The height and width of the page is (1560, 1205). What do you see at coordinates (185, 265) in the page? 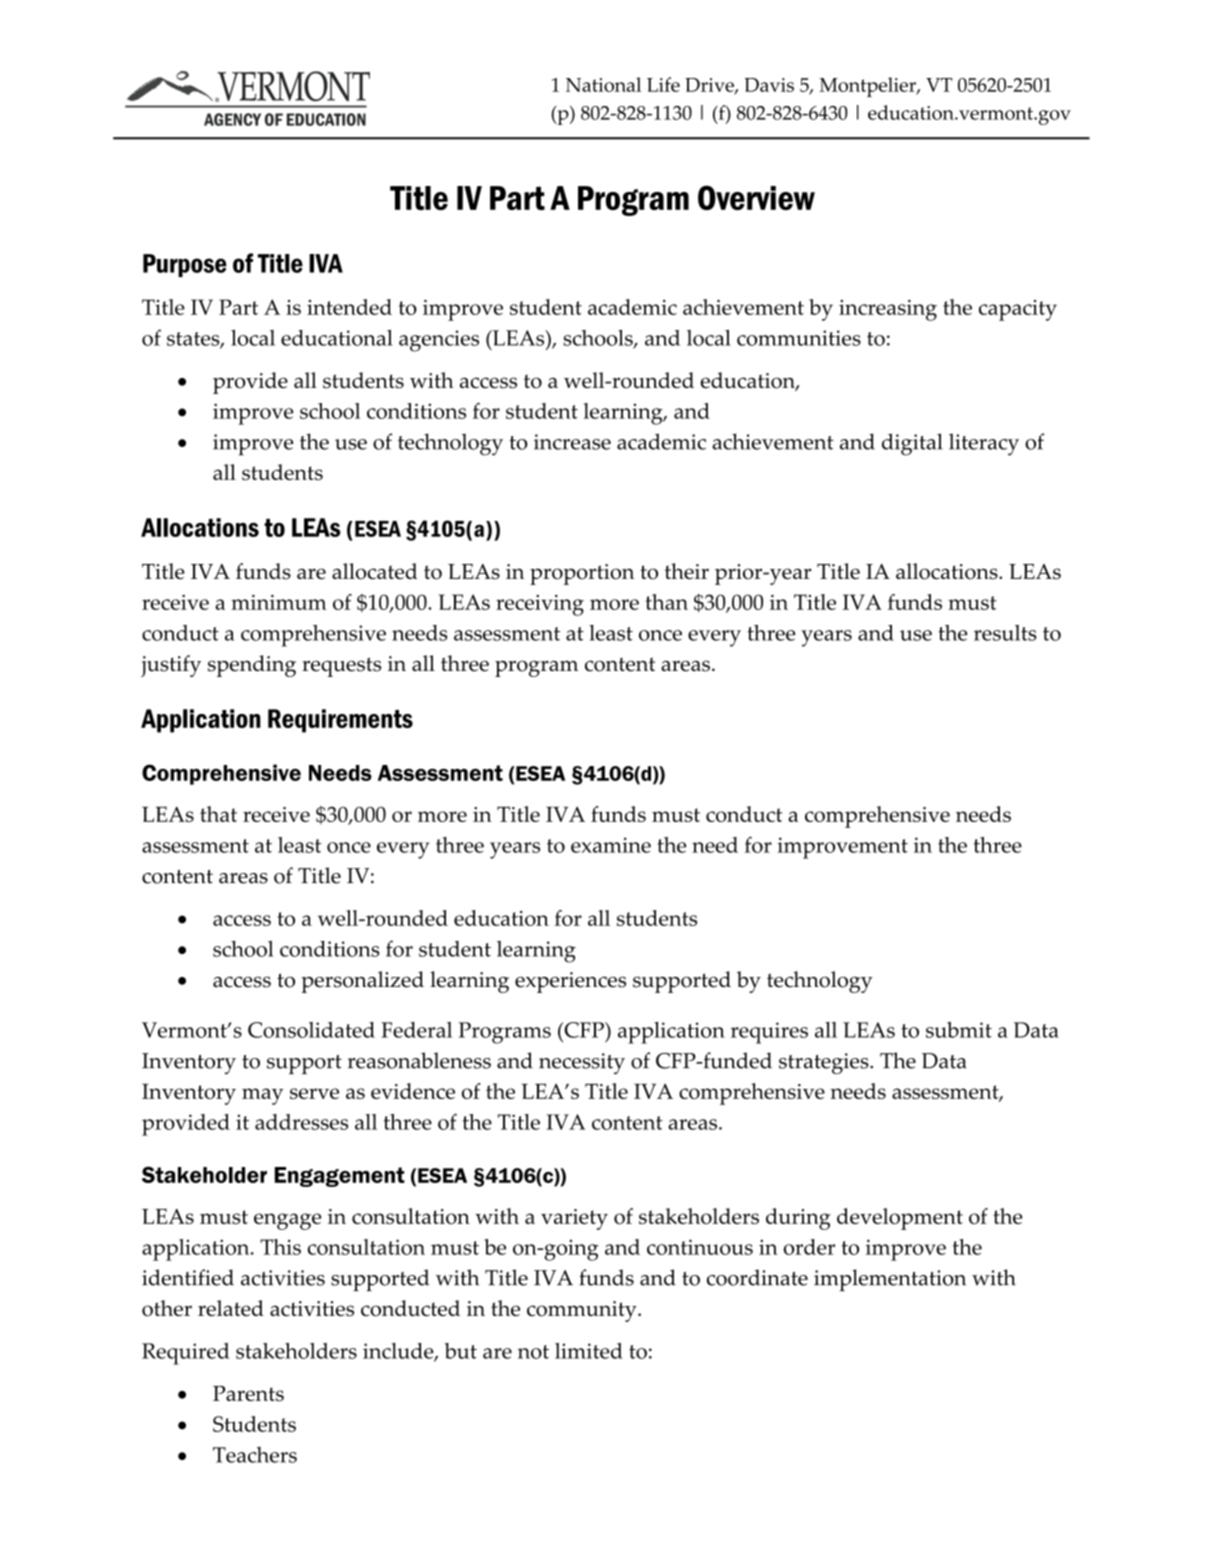
I see `Purpose` at bounding box center [185, 265].
